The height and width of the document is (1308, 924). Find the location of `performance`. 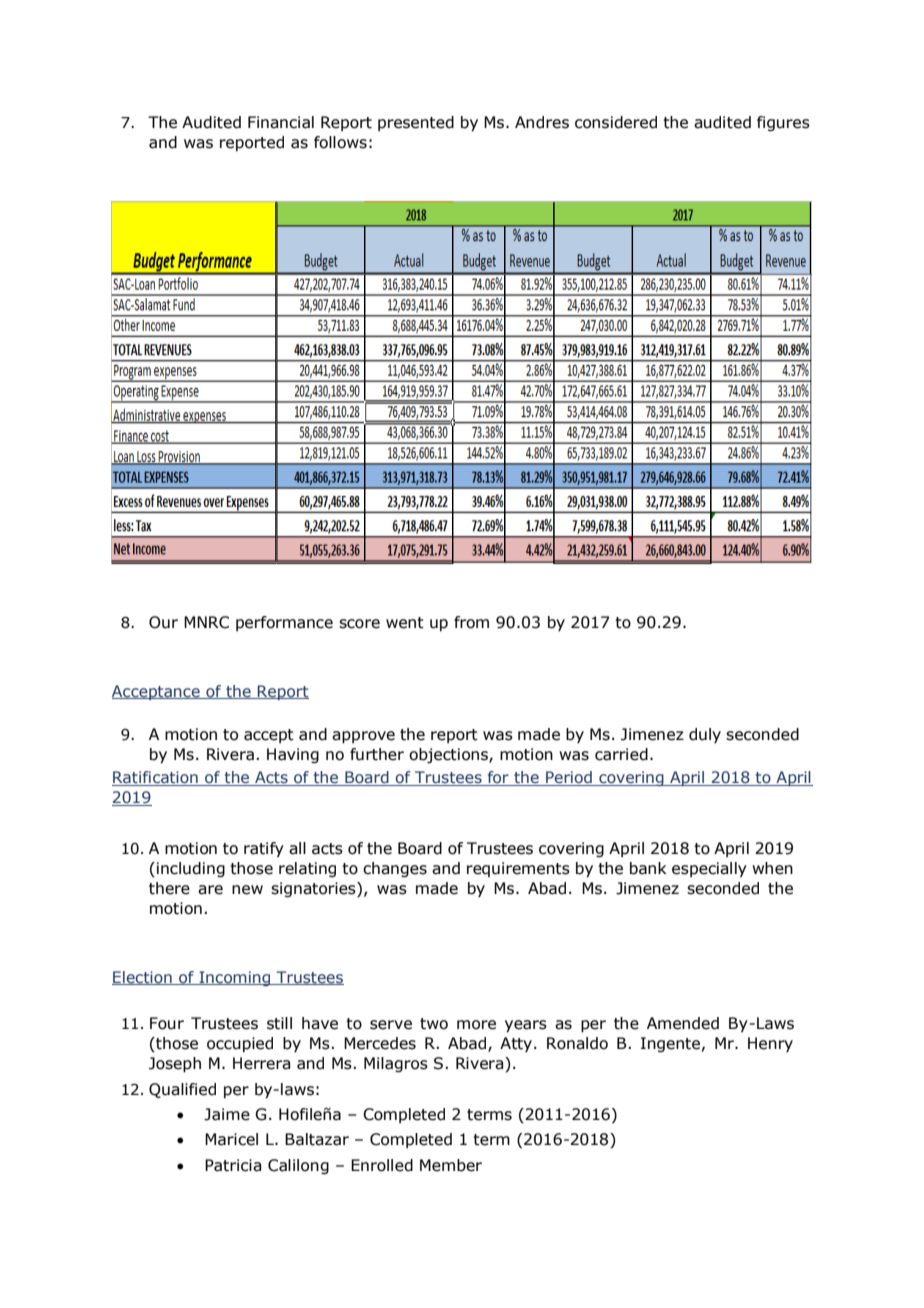

performance is located at coordinates (284, 623).
